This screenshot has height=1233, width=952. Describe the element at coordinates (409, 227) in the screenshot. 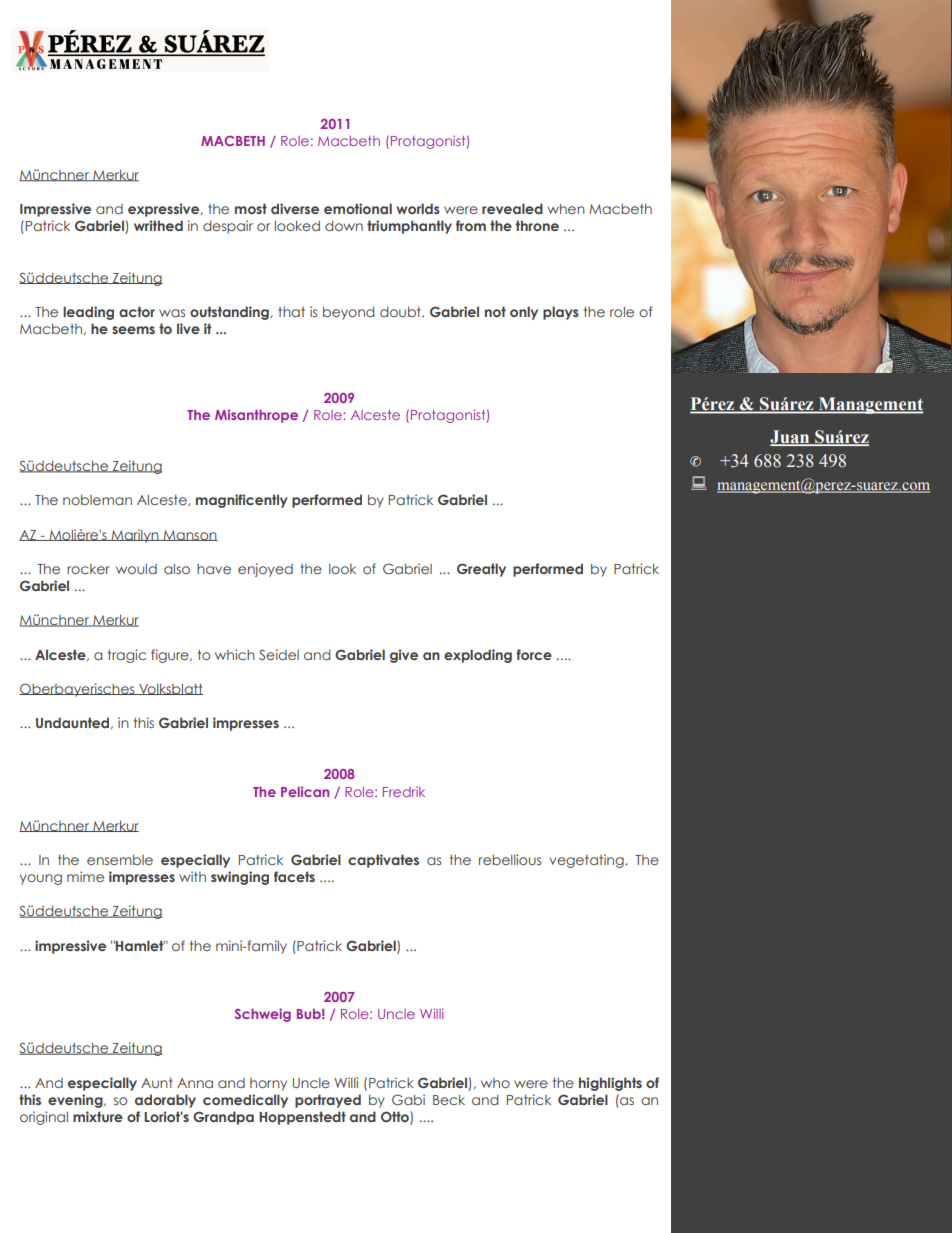

I see `triumphantly` at that location.
